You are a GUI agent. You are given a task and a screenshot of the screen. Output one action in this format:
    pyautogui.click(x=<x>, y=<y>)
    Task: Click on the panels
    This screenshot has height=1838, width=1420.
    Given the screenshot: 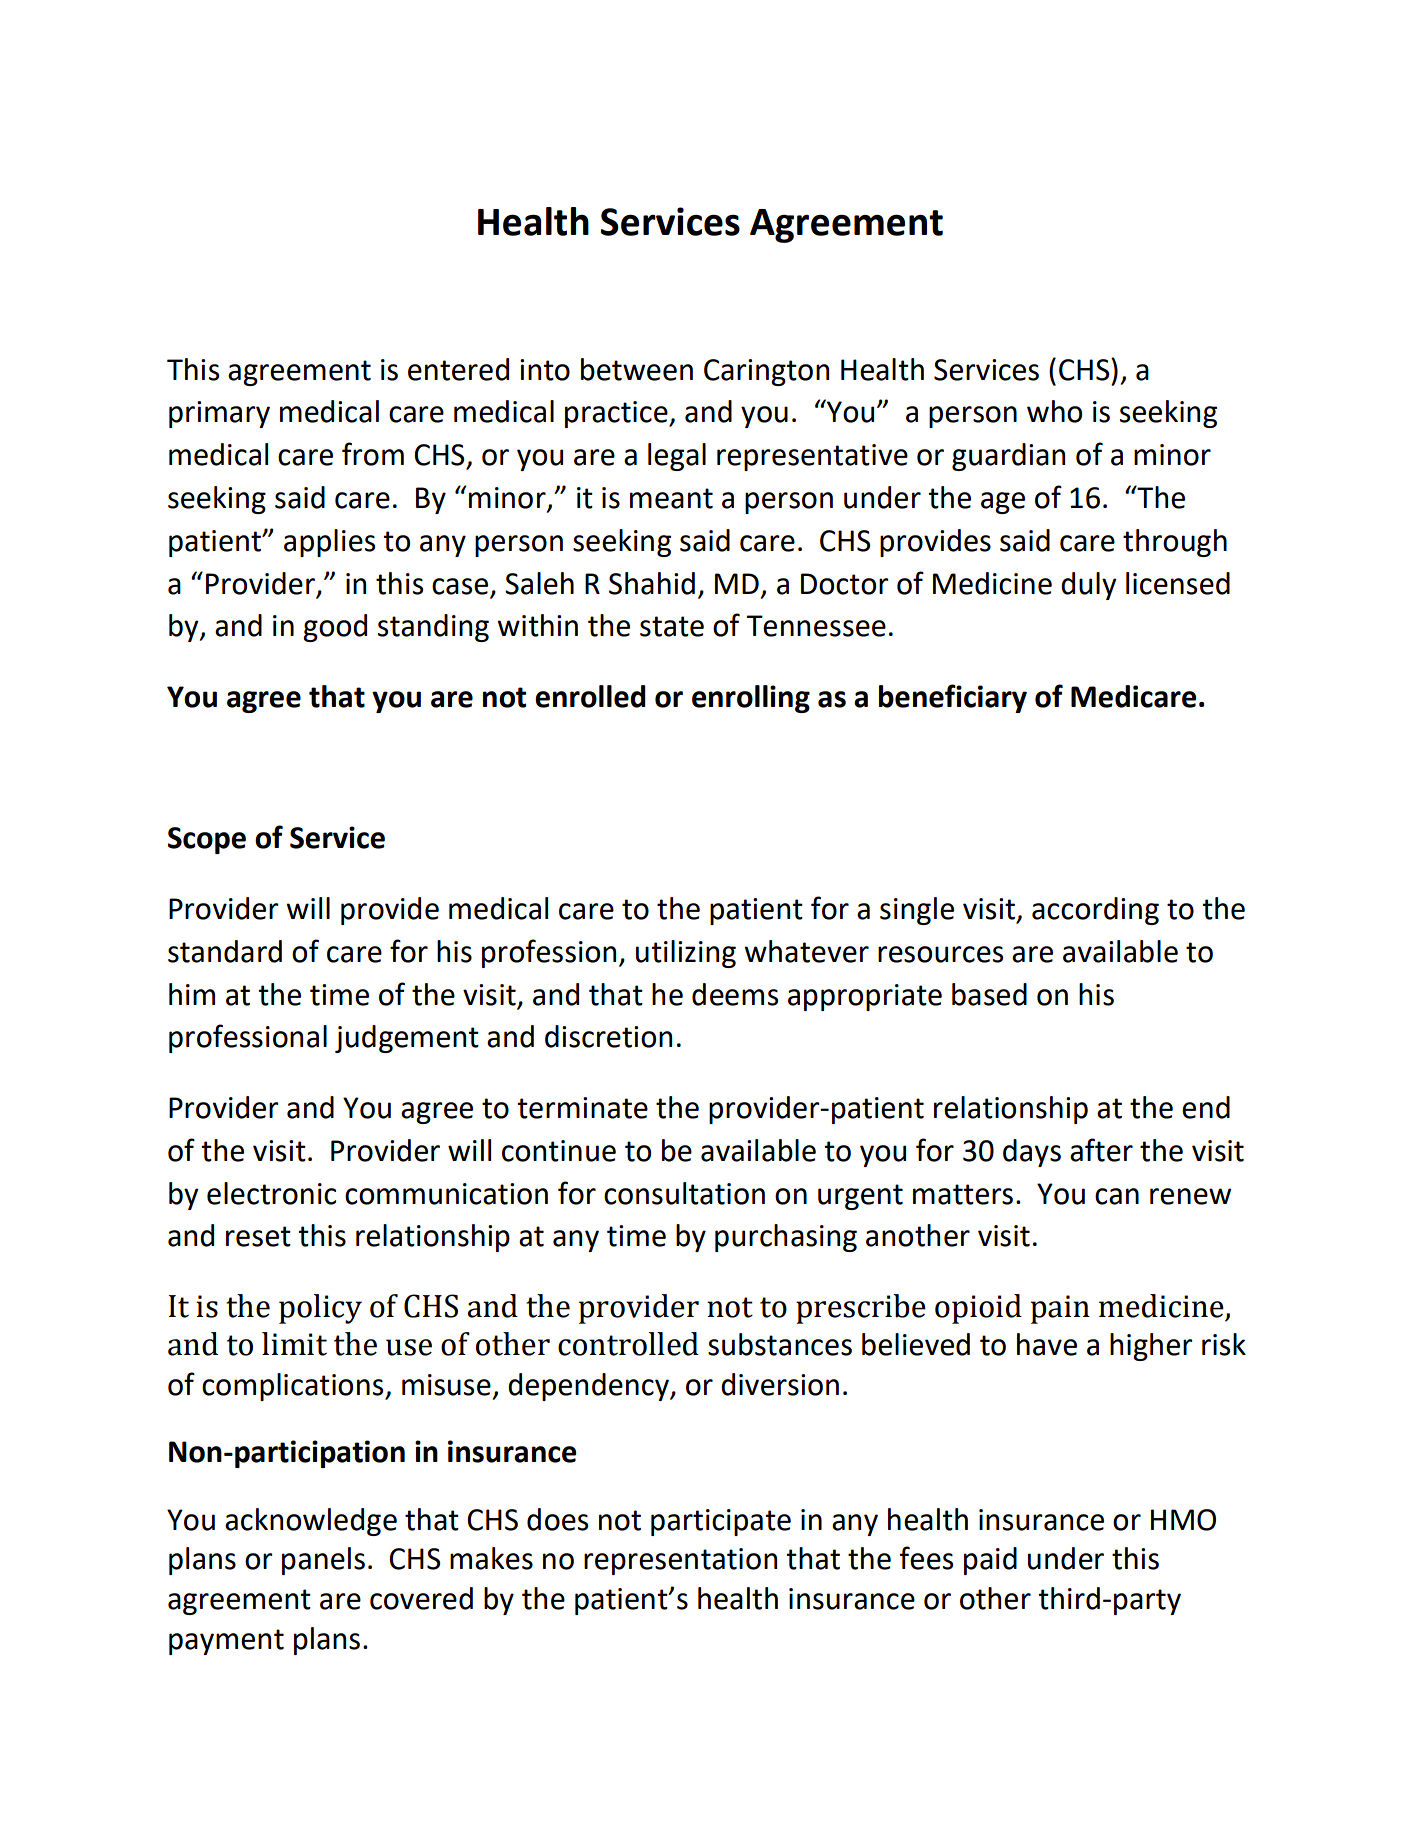 What is the action you would take?
    pyautogui.click(x=323, y=1561)
